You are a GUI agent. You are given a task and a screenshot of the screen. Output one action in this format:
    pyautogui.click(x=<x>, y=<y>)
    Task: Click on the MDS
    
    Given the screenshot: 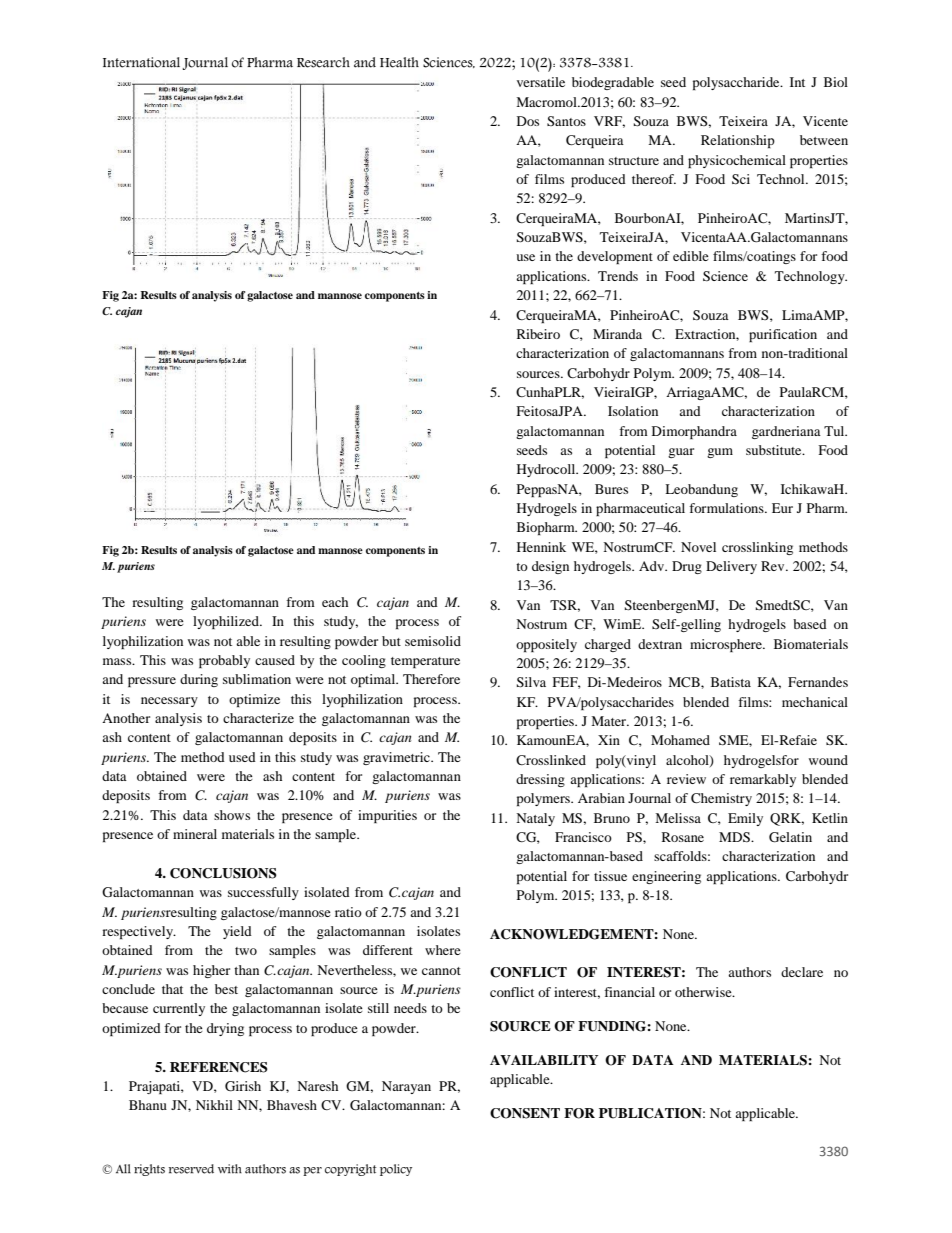 What is the action you would take?
    pyautogui.click(x=735, y=837)
